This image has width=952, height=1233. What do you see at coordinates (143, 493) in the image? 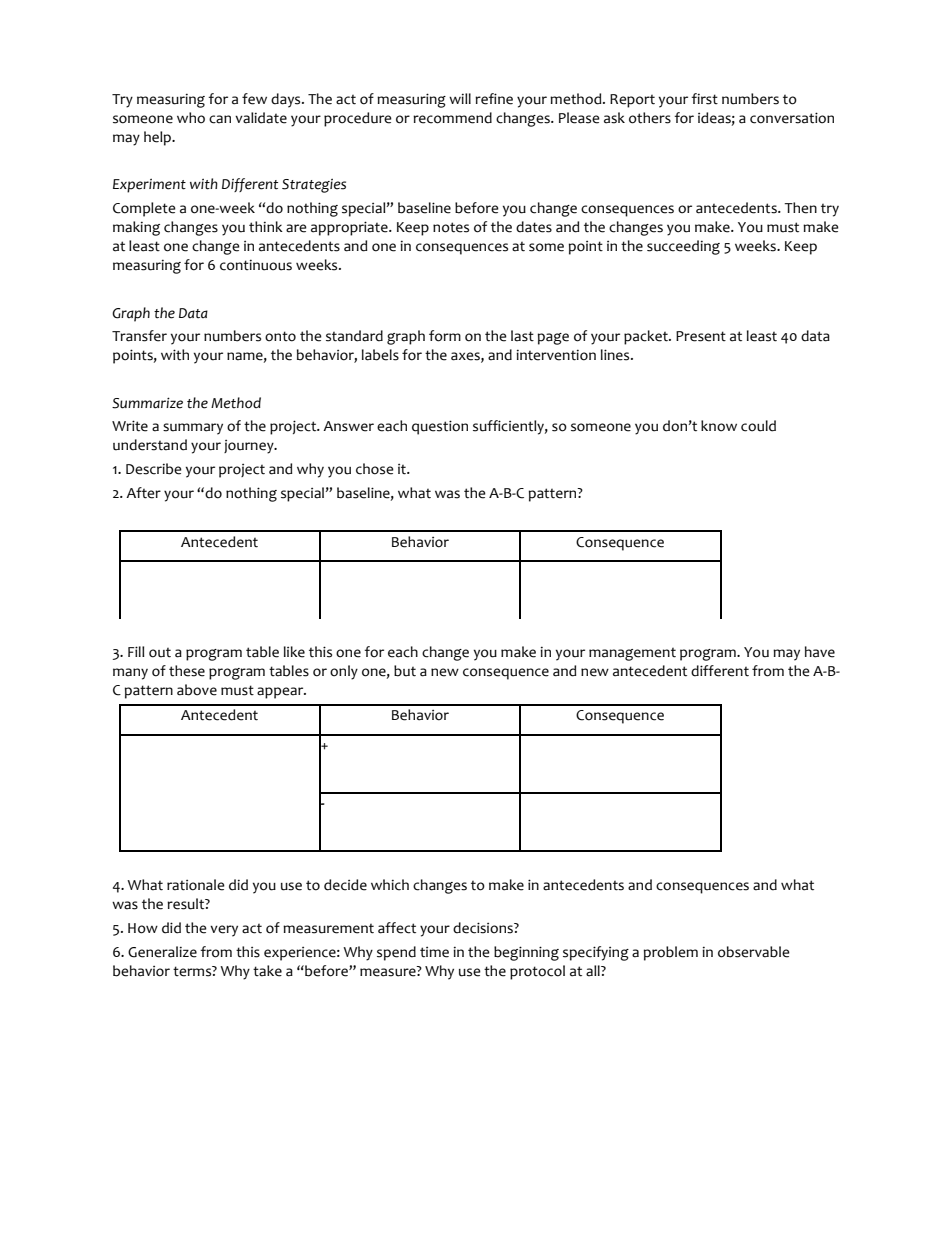
I see `After` at bounding box center [143, 493].
